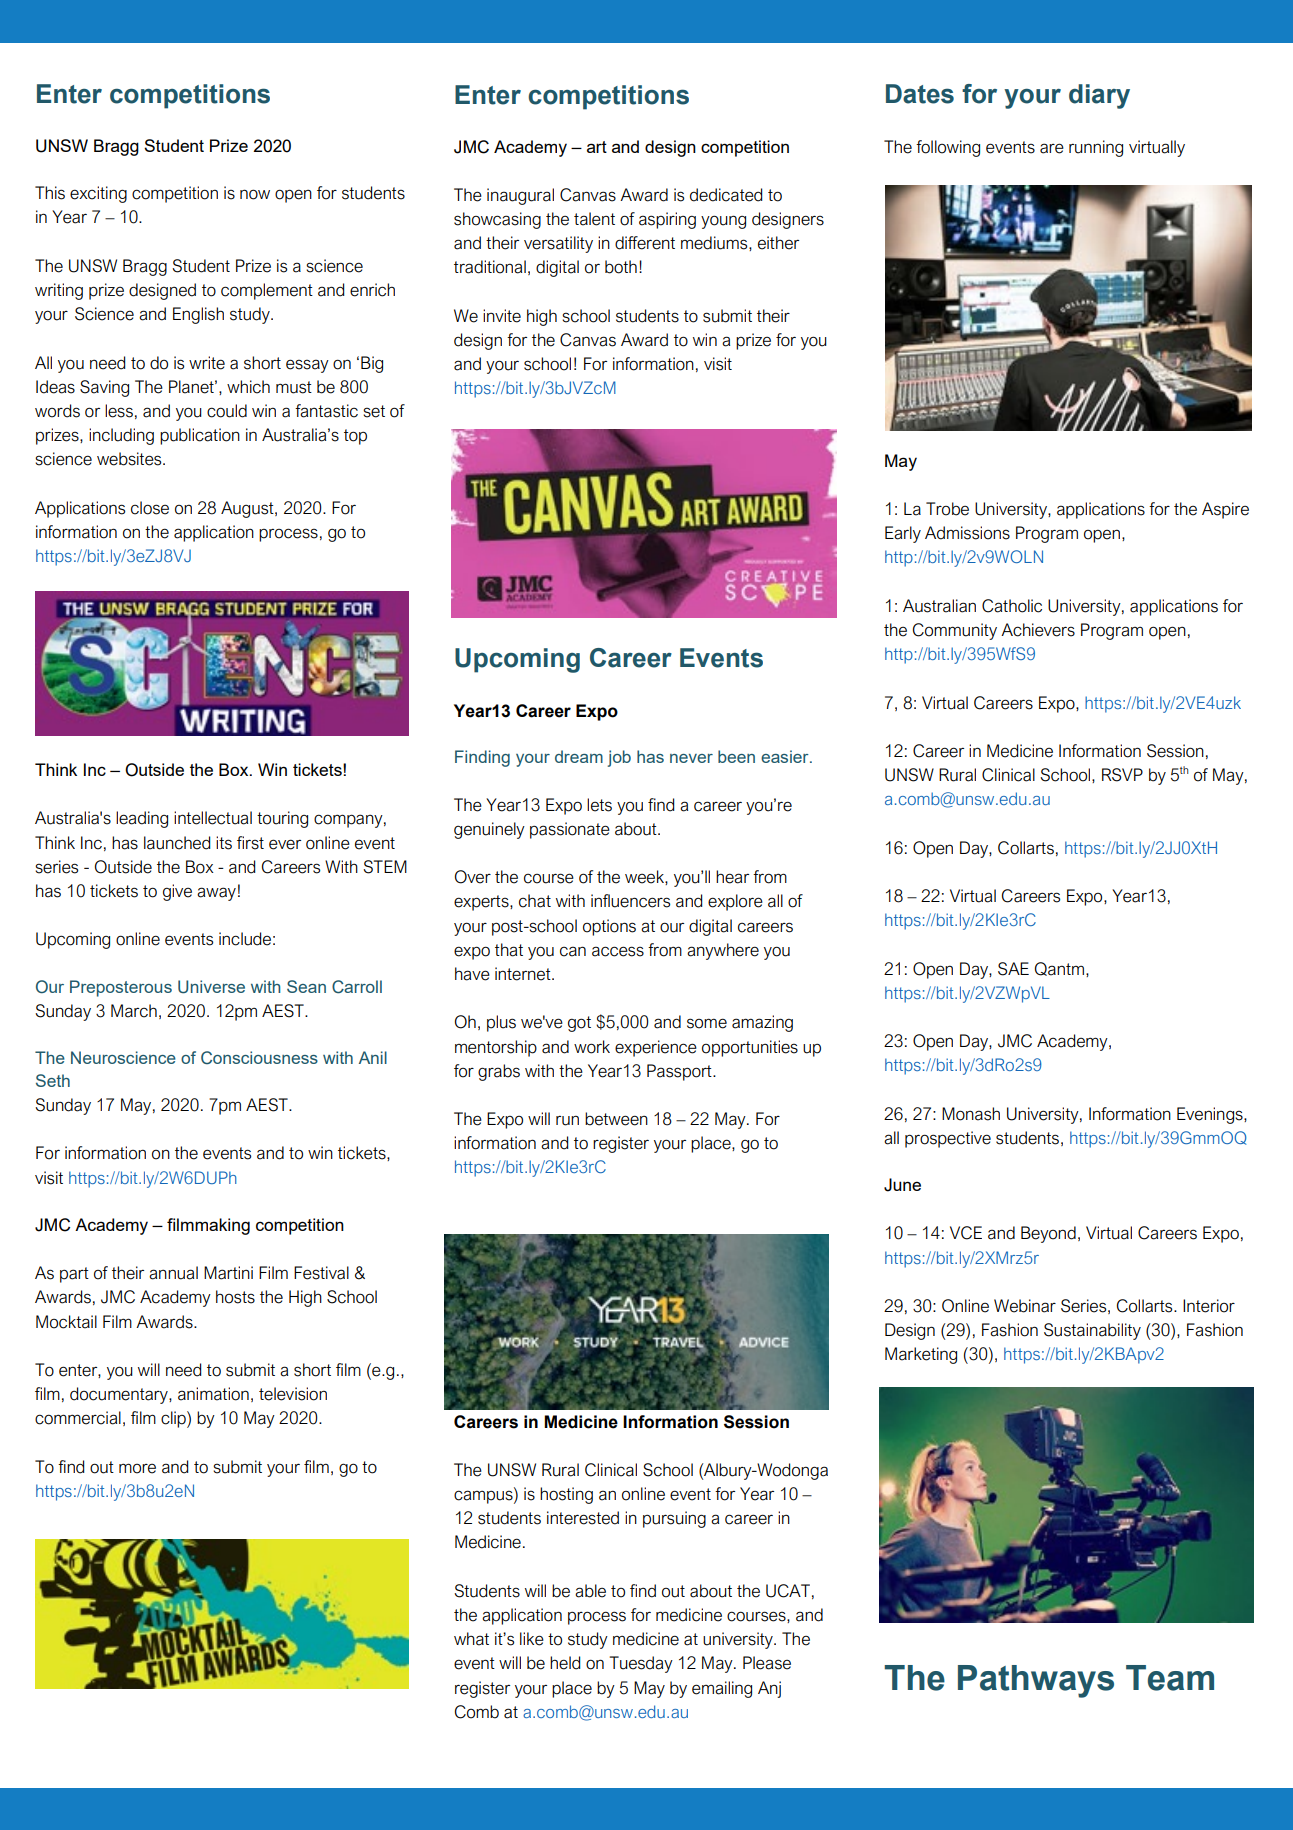 The height and width of the screenshot is (1830, 1293). What do you see at coordinates (967, 533) in the screenshot?
I see `Admissions` at bounding box center [967, 533].
